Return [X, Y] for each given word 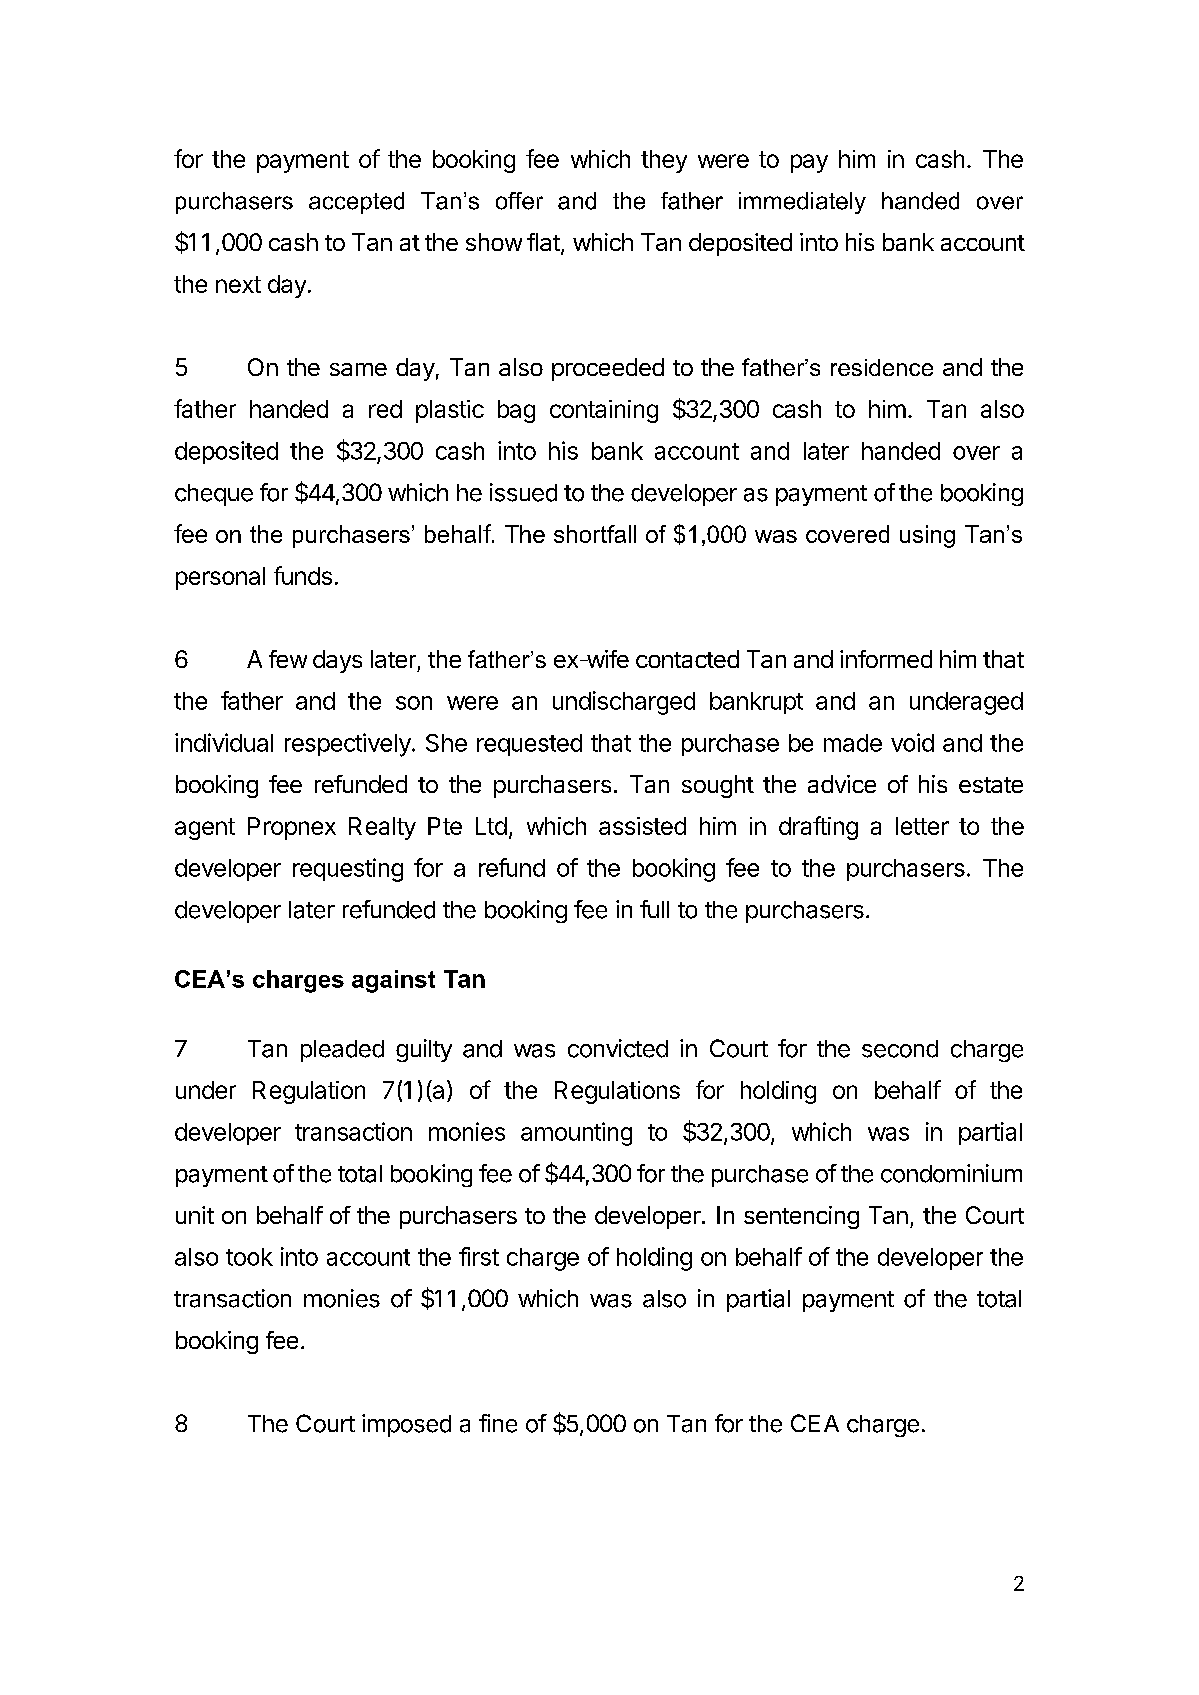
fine [498, 1423]
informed [886, 659]
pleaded [342, 1051]
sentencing [801, 1217]
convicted [618, 1048]
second [900, 1049]
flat [543, 242]
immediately [802, 203]
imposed [406, 1425]
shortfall [595, 534]
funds [303, 575]
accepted [356, 203]
